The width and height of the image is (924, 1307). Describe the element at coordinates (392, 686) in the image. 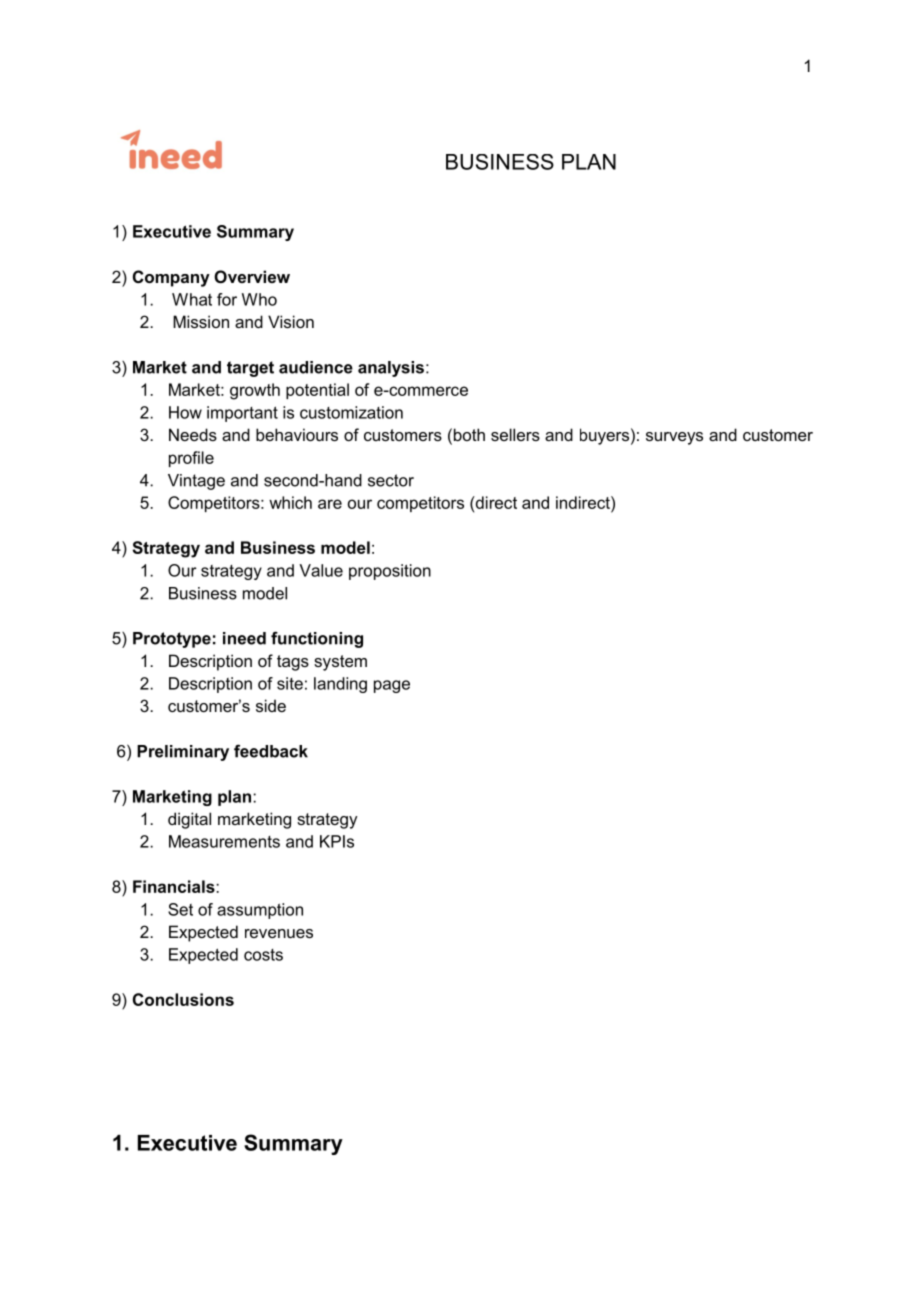

I see `page` at that location.
